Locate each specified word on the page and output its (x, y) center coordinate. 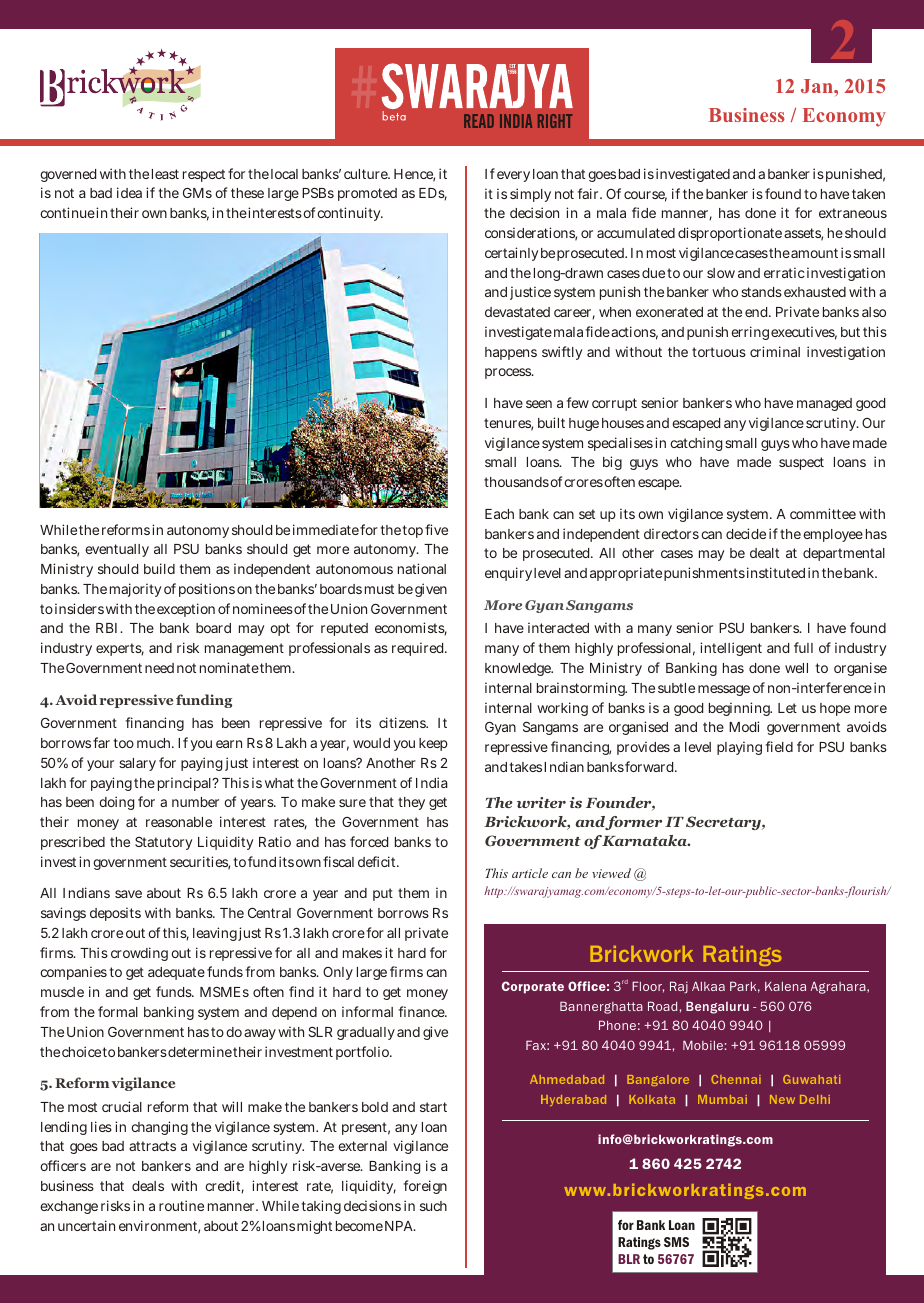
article (530, 873)
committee (823, 513)
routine (181, 1205)
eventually (117, 550)
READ (479, 121)
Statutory (163, 843)
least (165, 174)
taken (868, 194)
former (633, 823)
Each (499, 514)
